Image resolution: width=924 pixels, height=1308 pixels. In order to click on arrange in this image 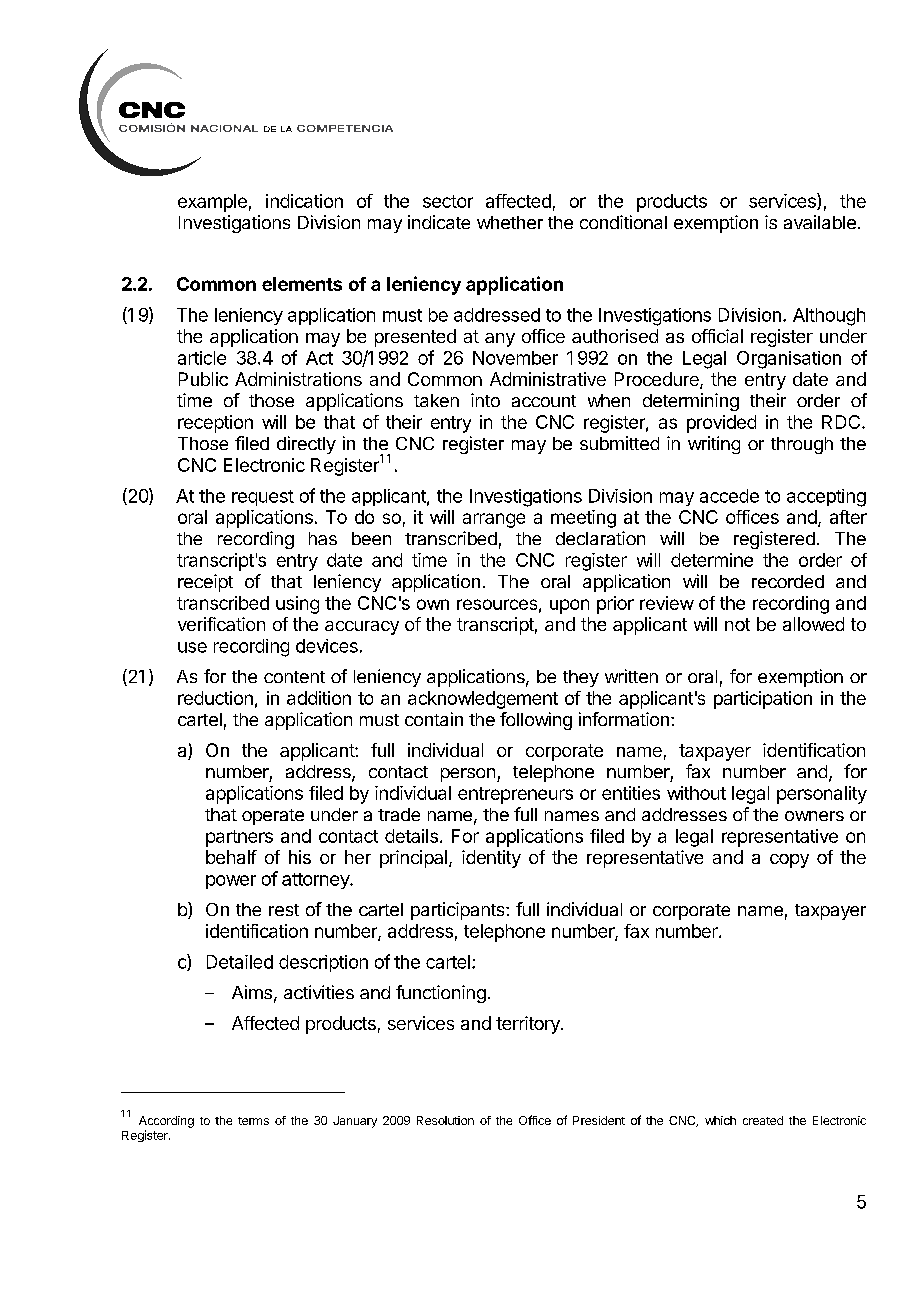, I will do `click(494, 520)`.
